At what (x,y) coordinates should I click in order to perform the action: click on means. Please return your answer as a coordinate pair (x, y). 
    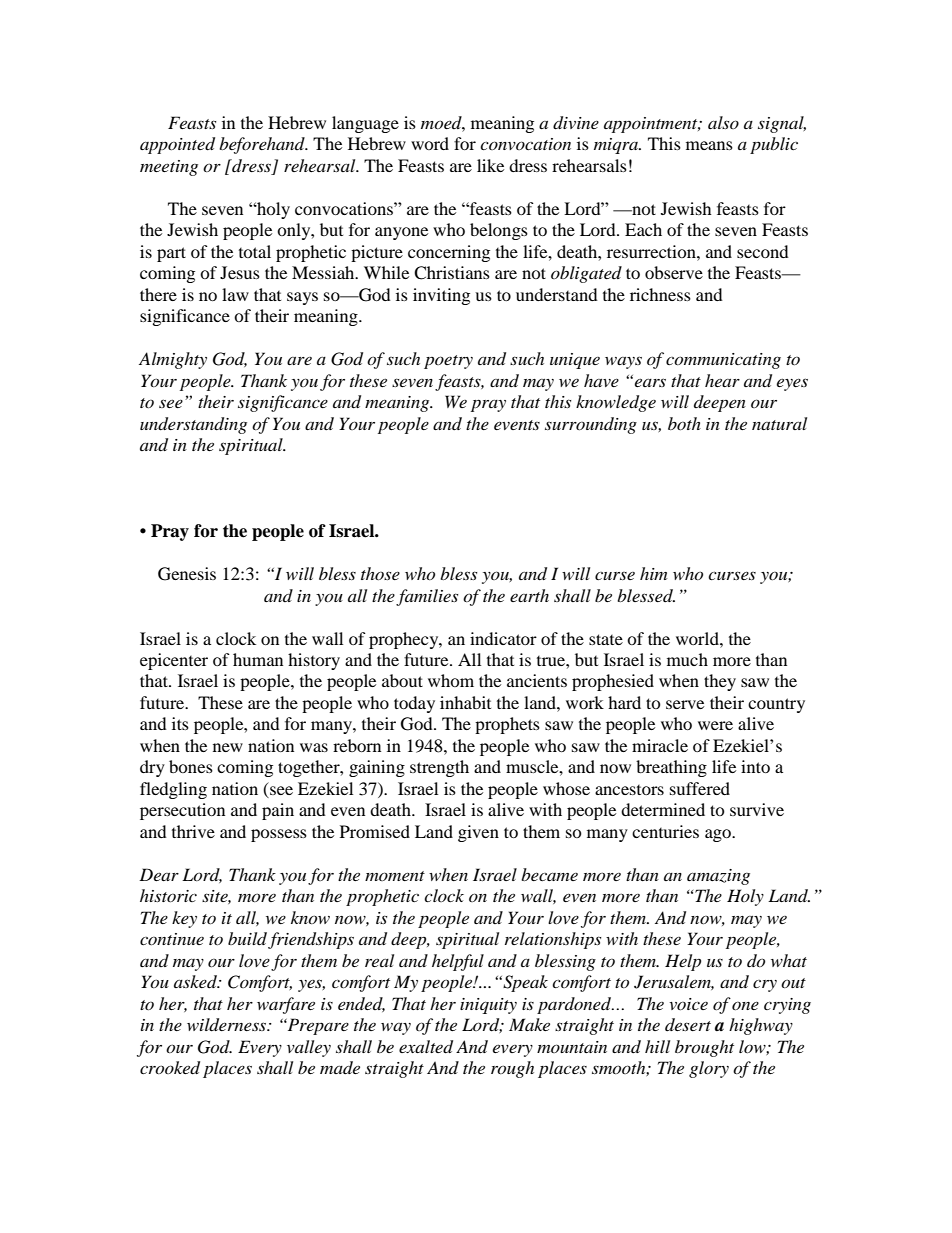
    Looking at the image, I should click on (709, 145).
